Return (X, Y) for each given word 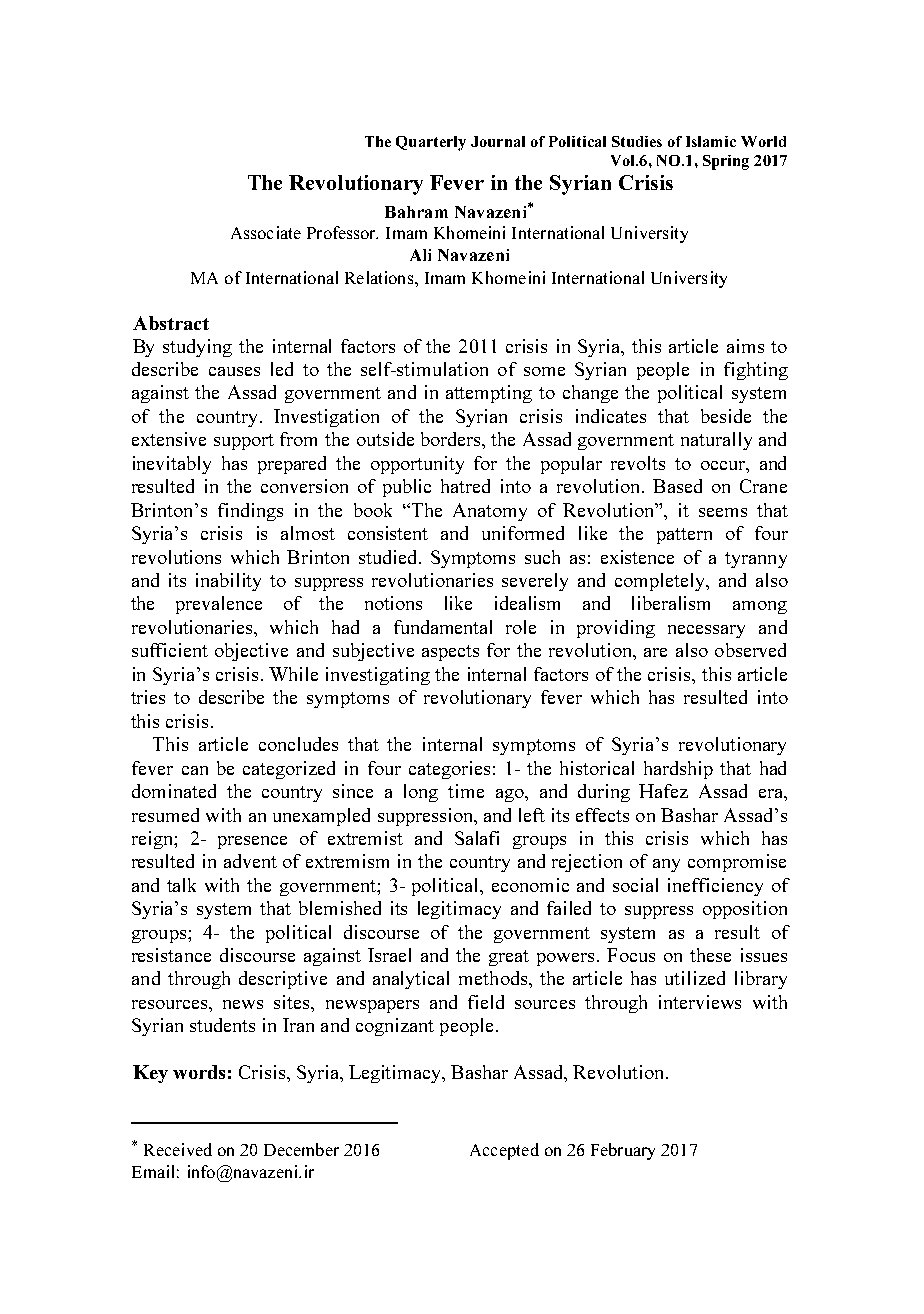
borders (452, 439)
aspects (450, 653)
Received (178, 1149)
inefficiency (715, 887)
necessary (706, 631)
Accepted (504, 1151)
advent (250, 861)
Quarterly (431, 143)
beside (726, 416)
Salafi (477, 838)
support (244, 442)
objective (251, 652)
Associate (266, 232)
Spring (726, 162)
